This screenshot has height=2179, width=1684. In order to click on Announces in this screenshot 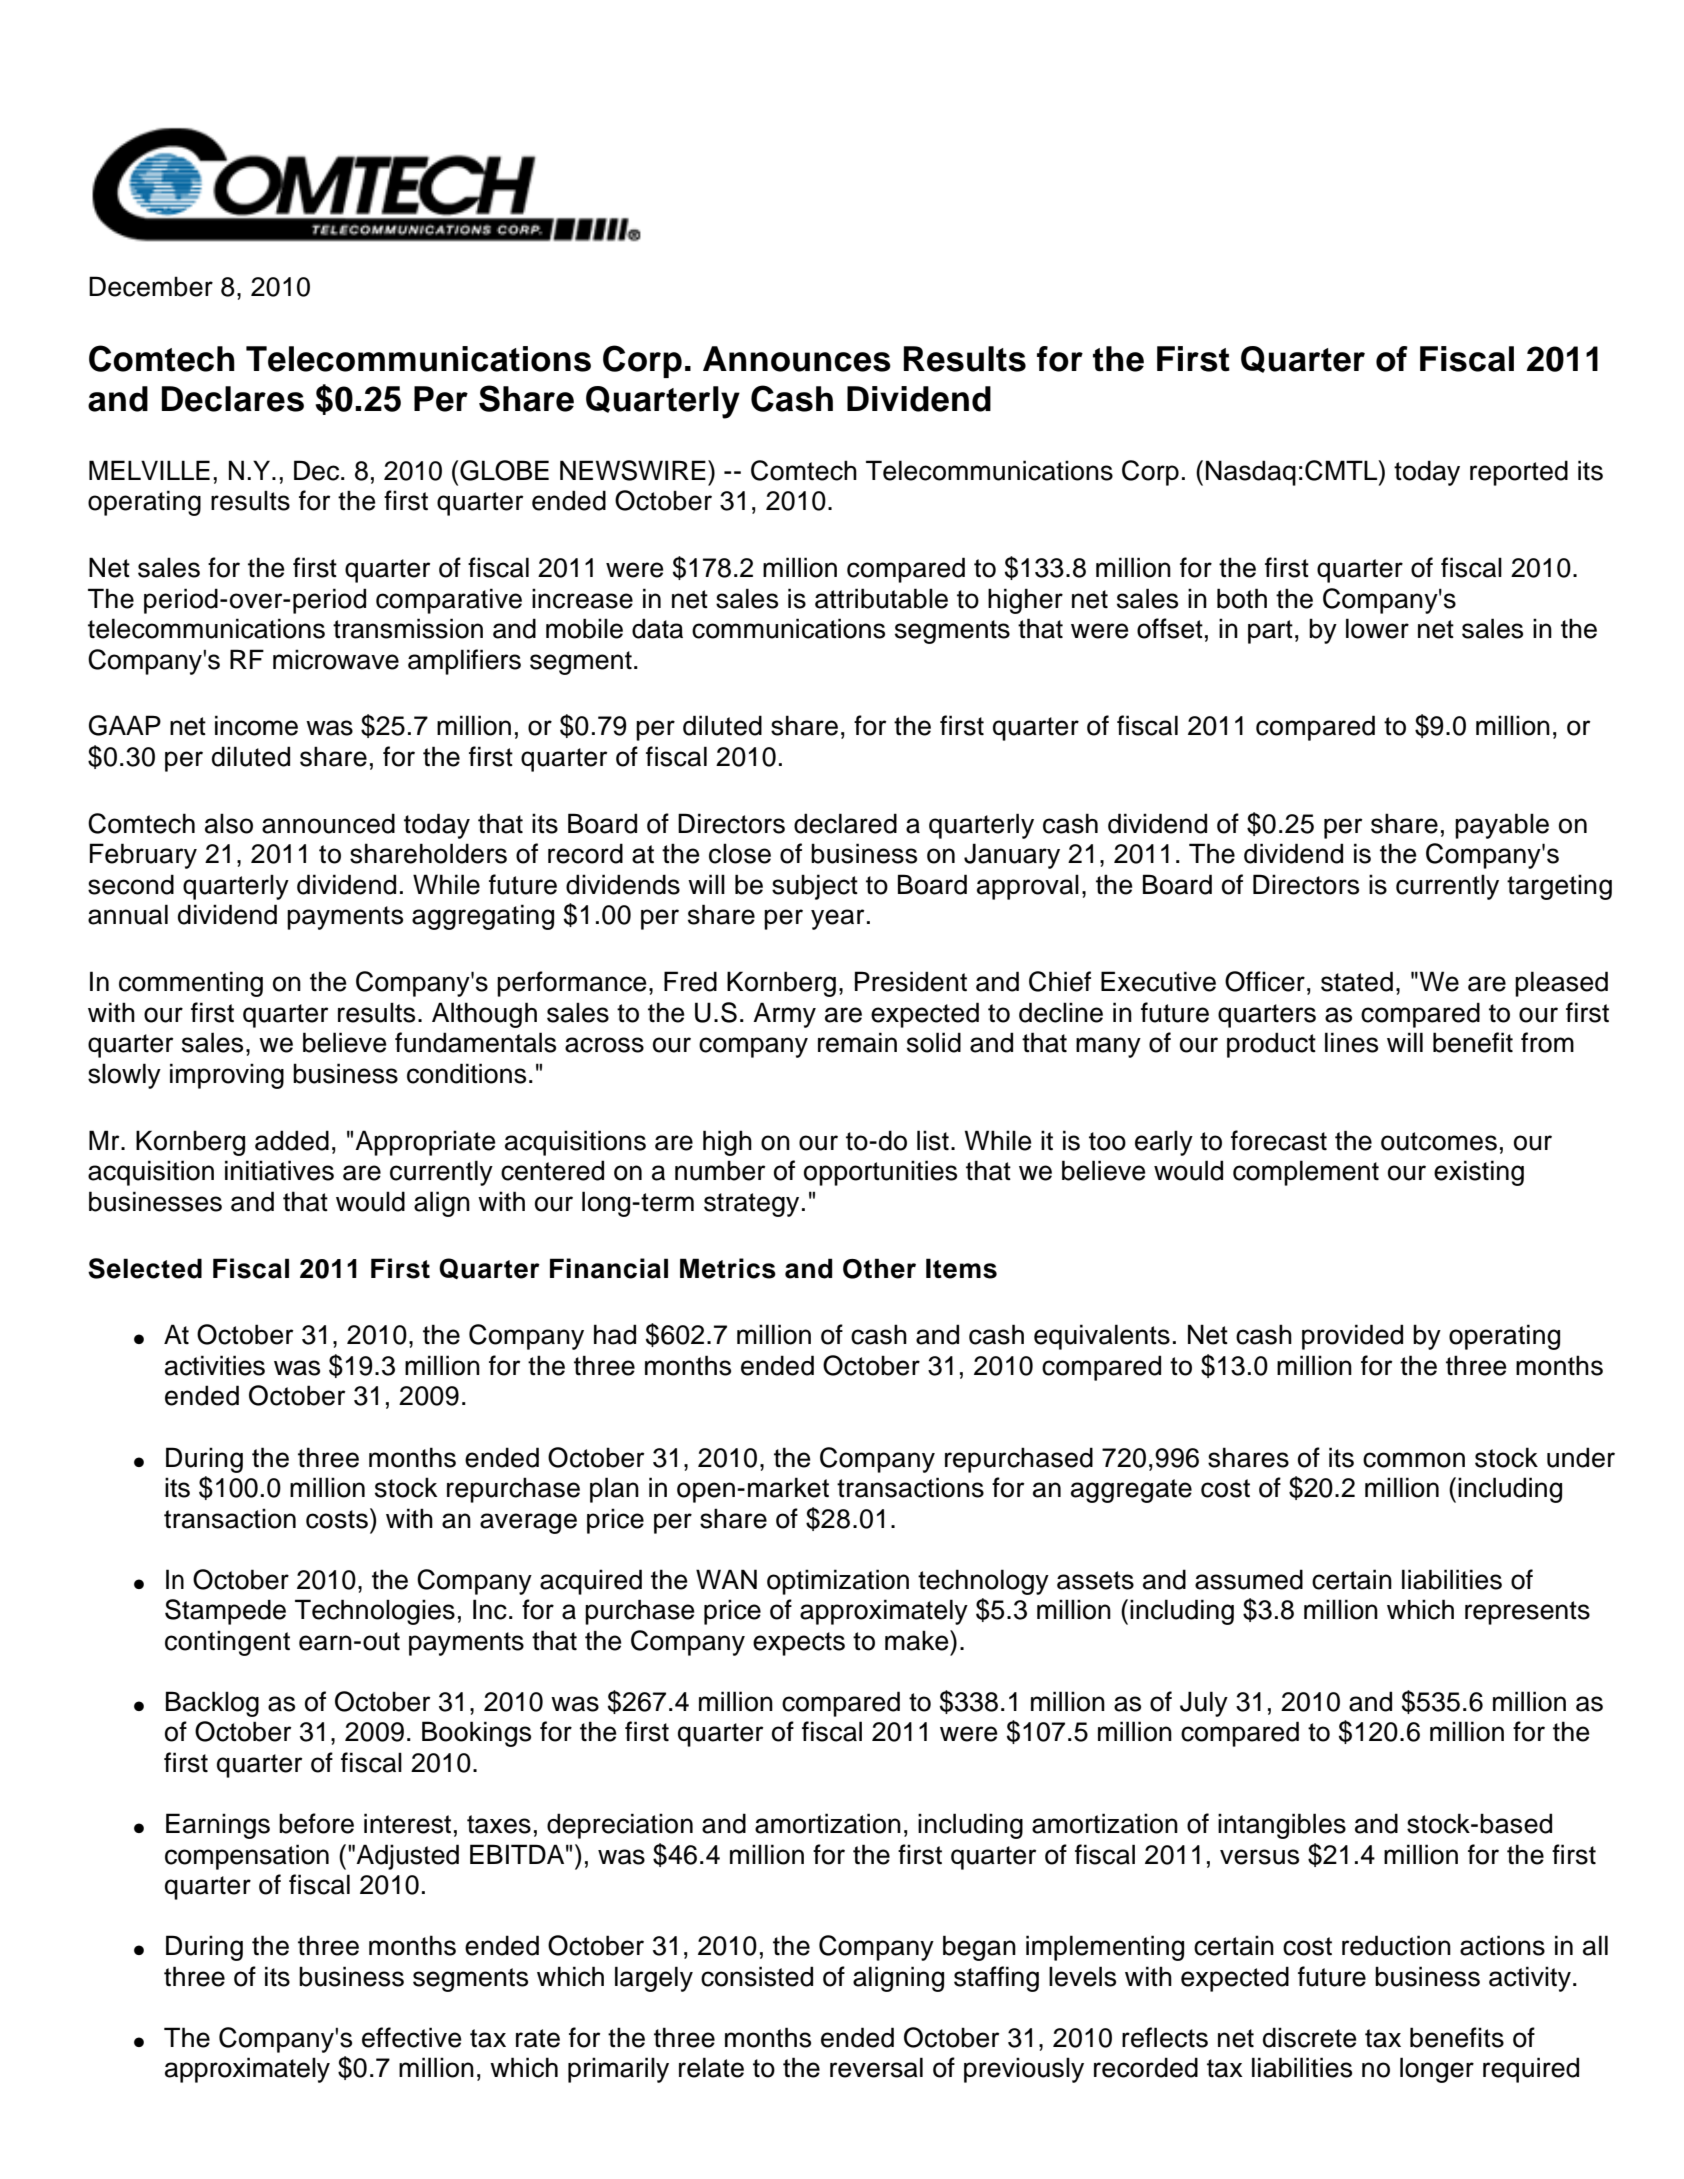, I will do `click(797, 359)`.
